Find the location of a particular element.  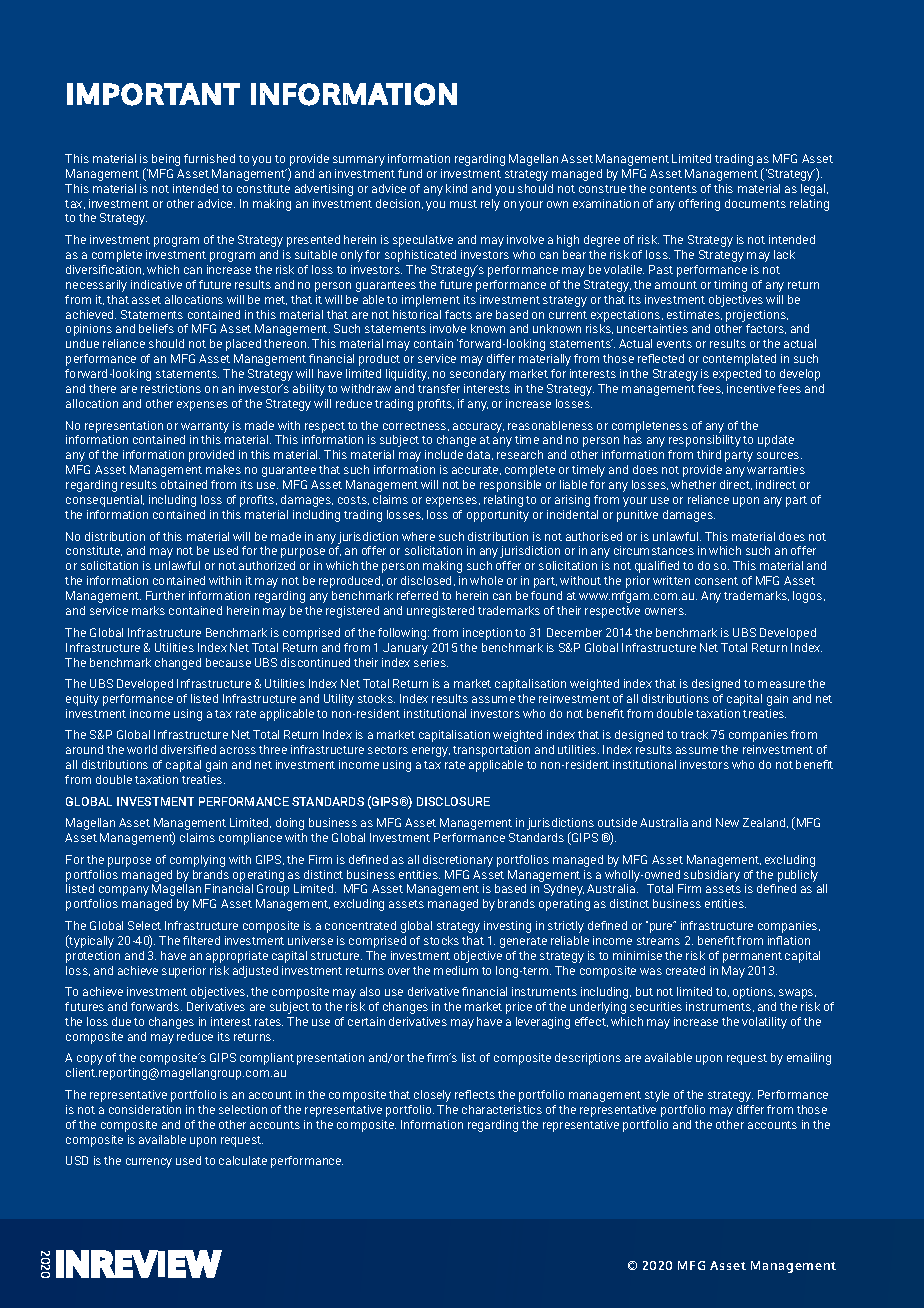

consideration is located at coordinates (145, 1109).
